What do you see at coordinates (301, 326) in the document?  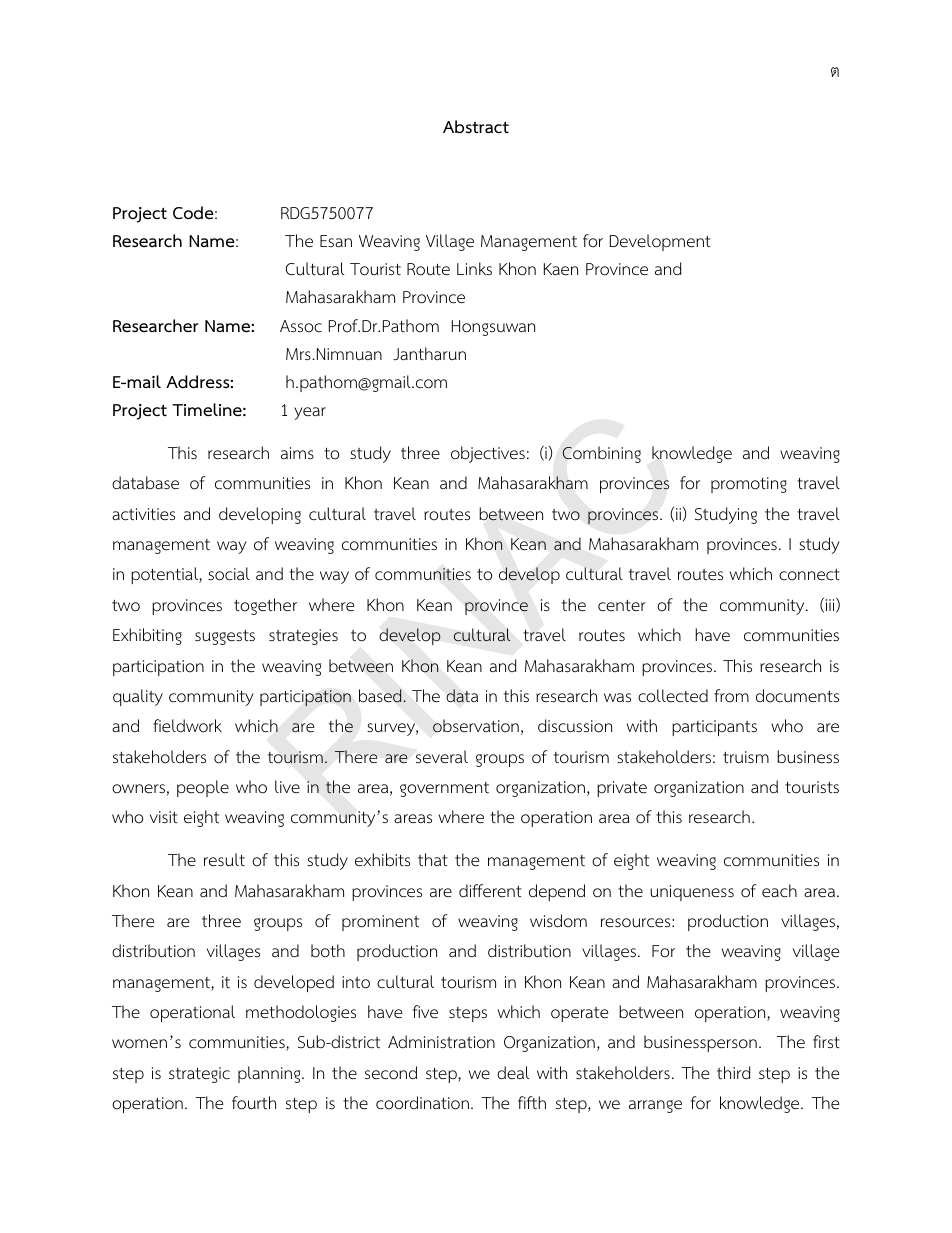 I see `Assoc` at bounding box center [301, 326].
